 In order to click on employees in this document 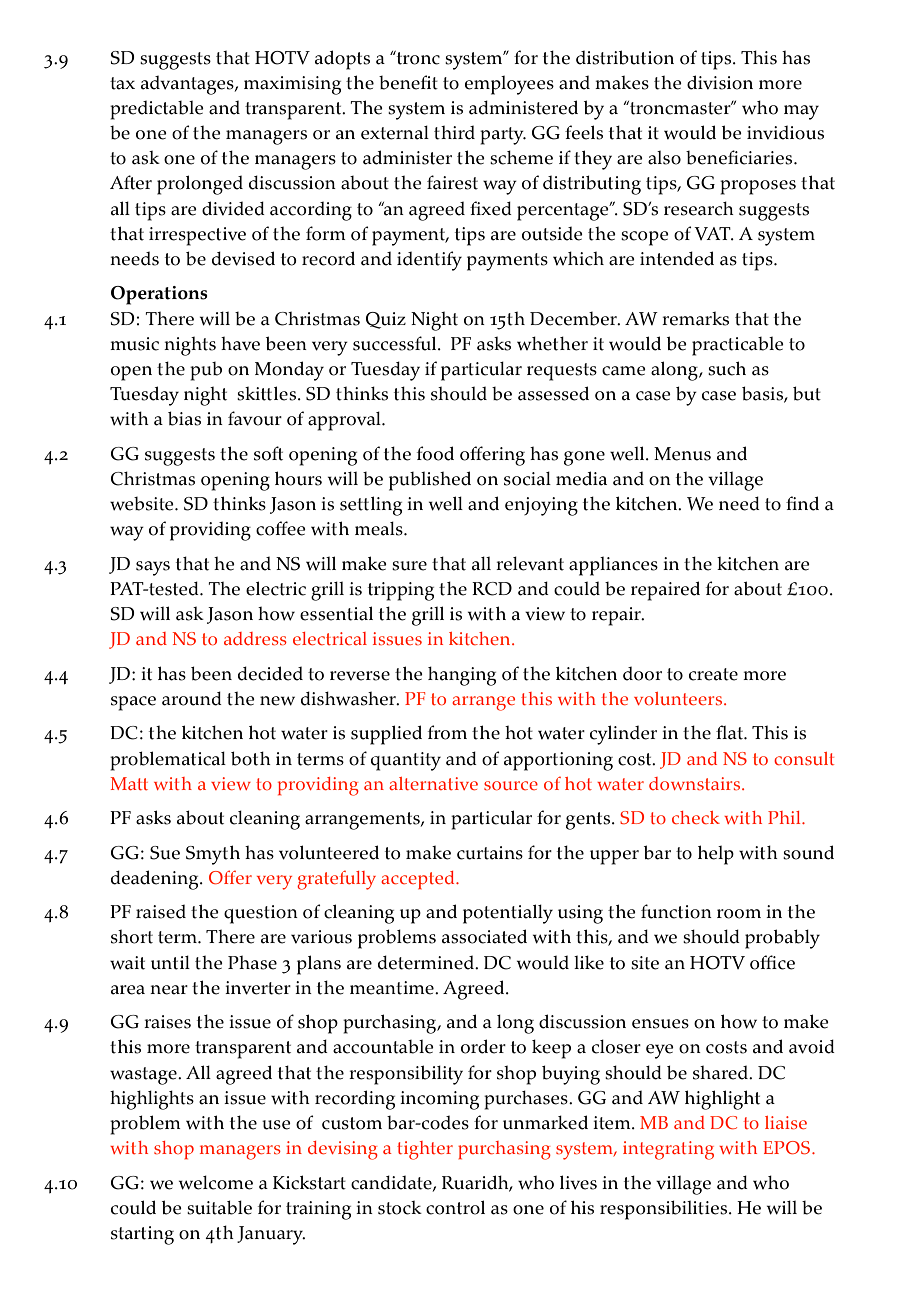, I will do `click(509, 85)`.
